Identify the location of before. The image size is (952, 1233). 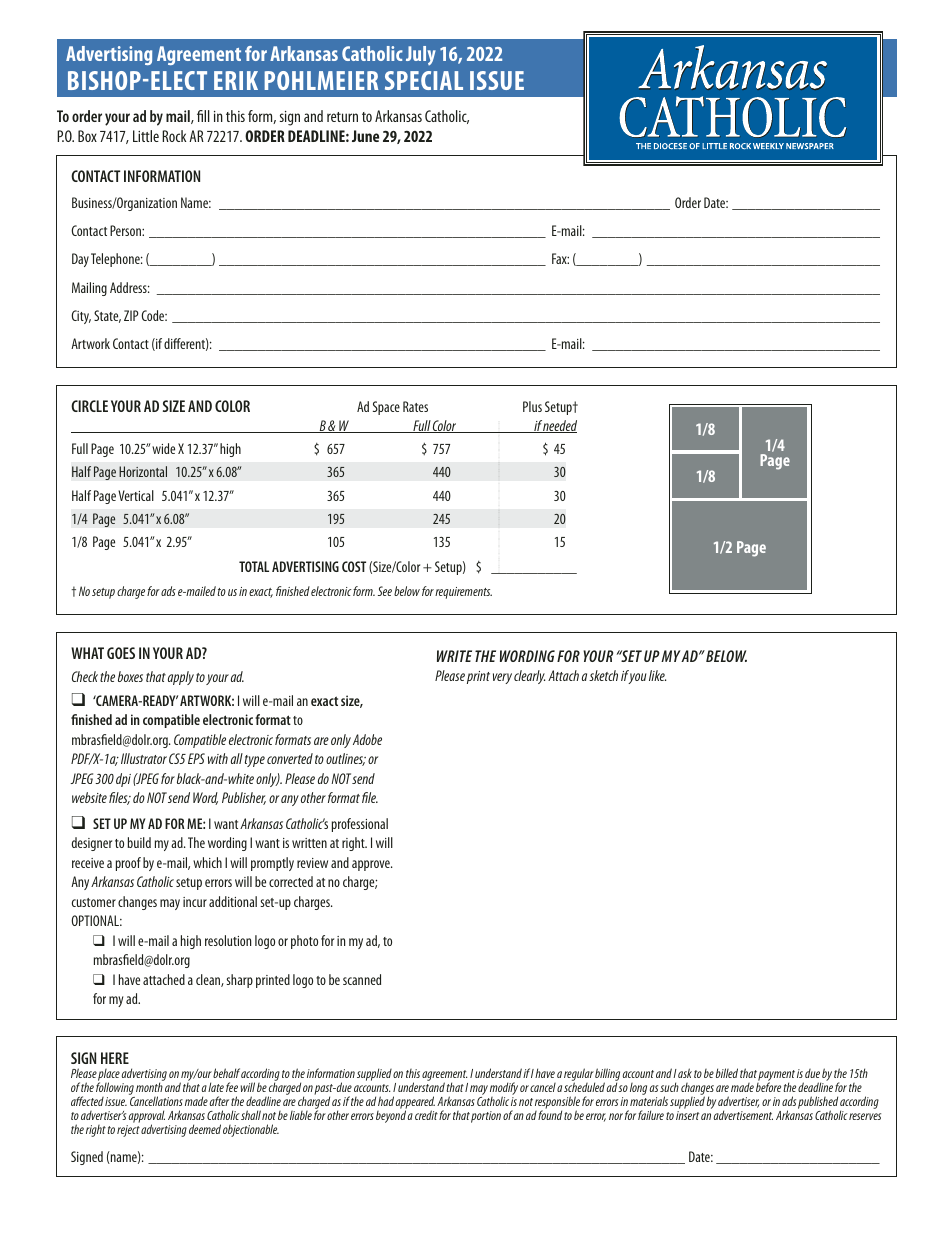
(768, 1086).
